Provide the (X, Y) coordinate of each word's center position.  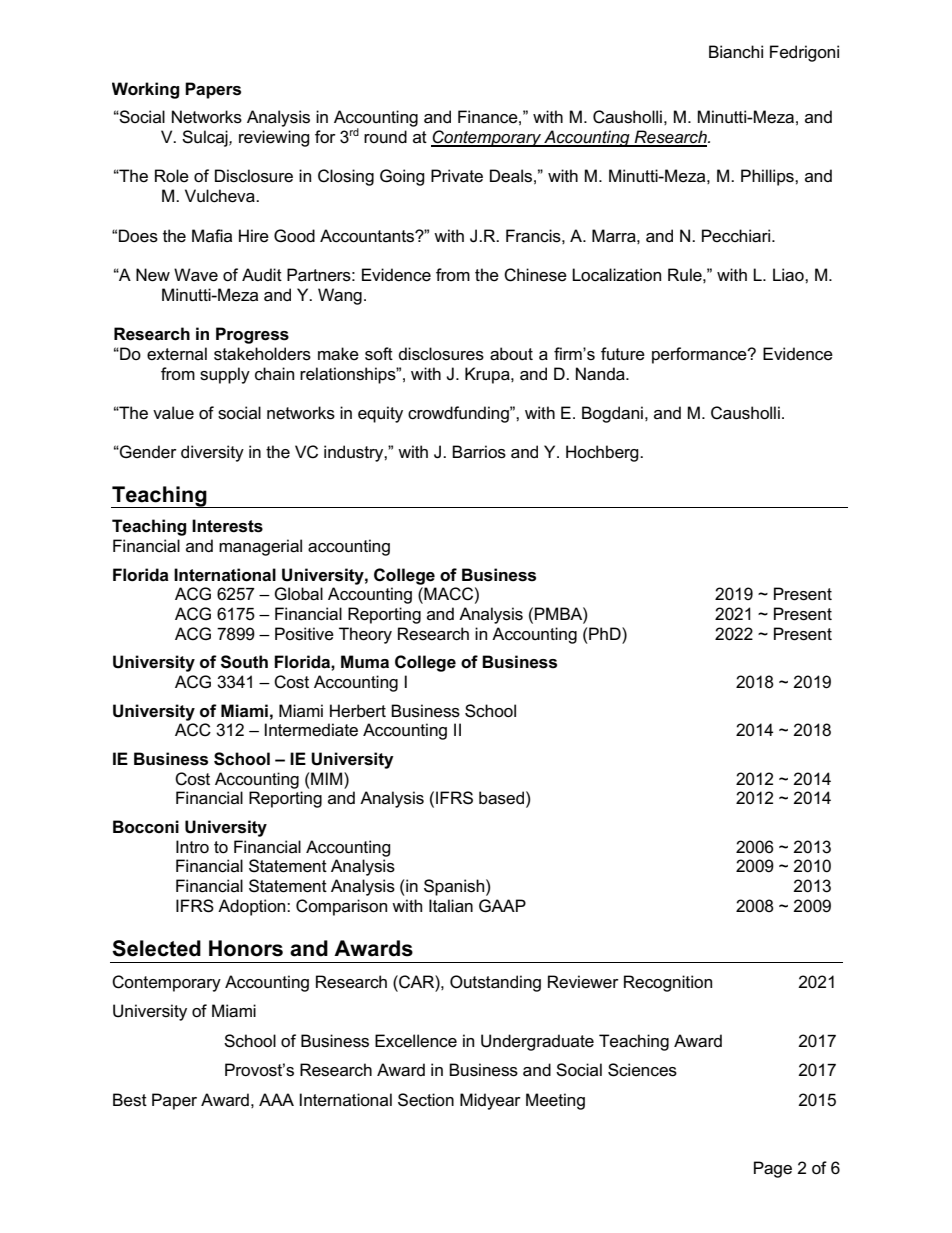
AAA (276, 1099)
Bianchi (736, 52)
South (244, 662)
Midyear (490, 1101)
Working (145, 90)
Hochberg (603, 453)
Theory (365, 635)
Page (773, 1169)
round (385, 136)
